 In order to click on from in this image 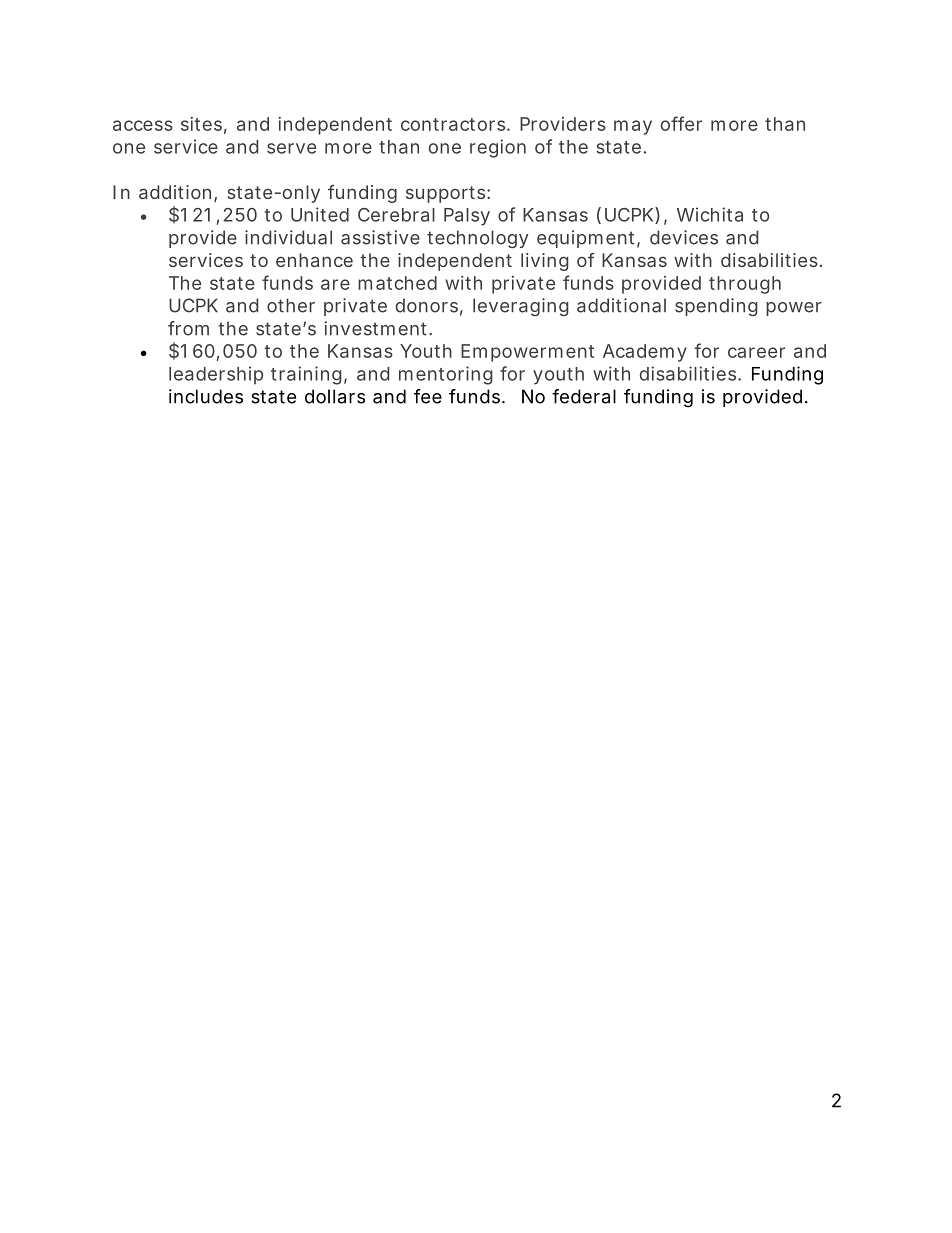, I will do `click(188, 328)`.
